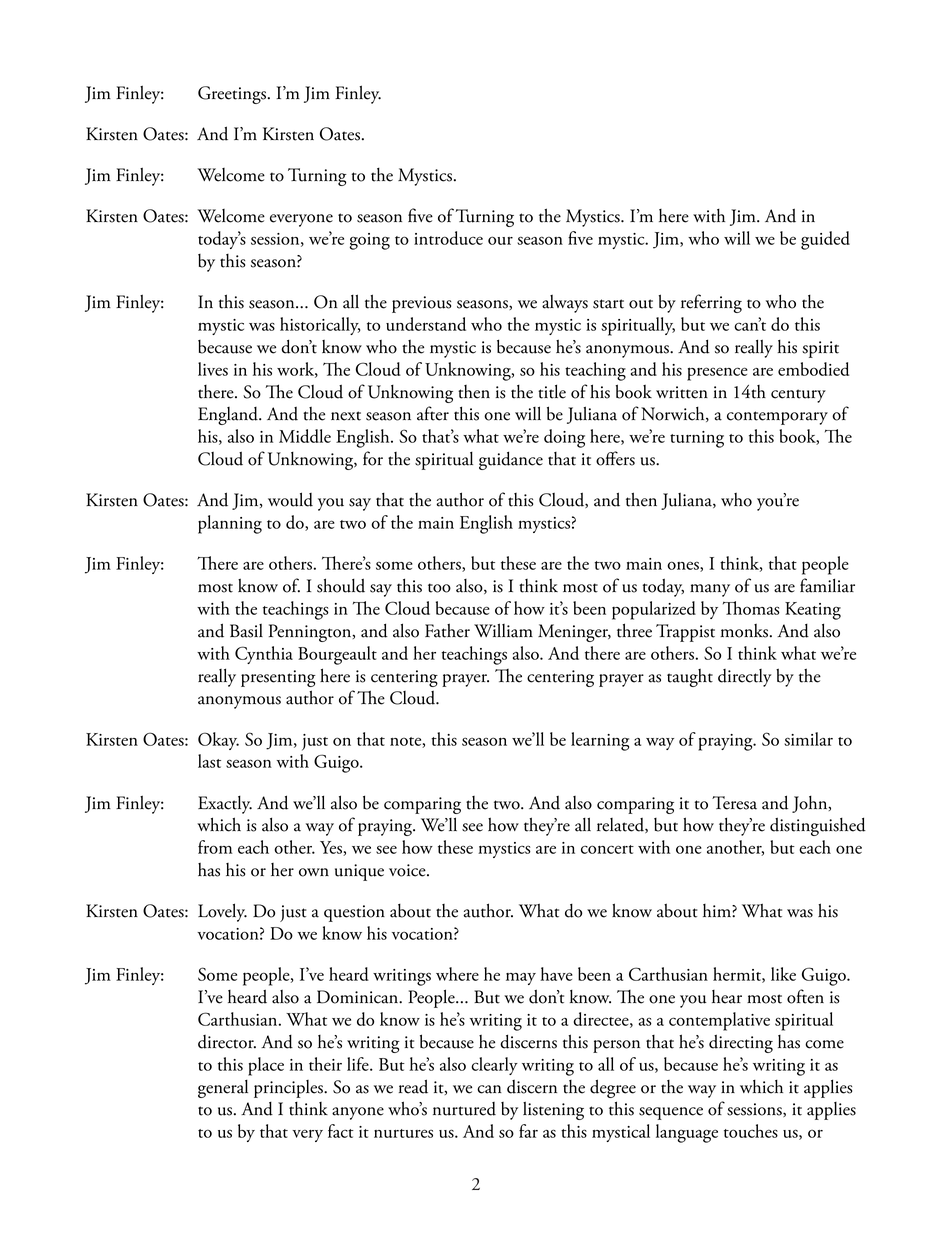 The height and width of the screenshot is (1233, 952). Describe the element at coordinates (825, 240) in the screenshot. I see `guided` at that location.
